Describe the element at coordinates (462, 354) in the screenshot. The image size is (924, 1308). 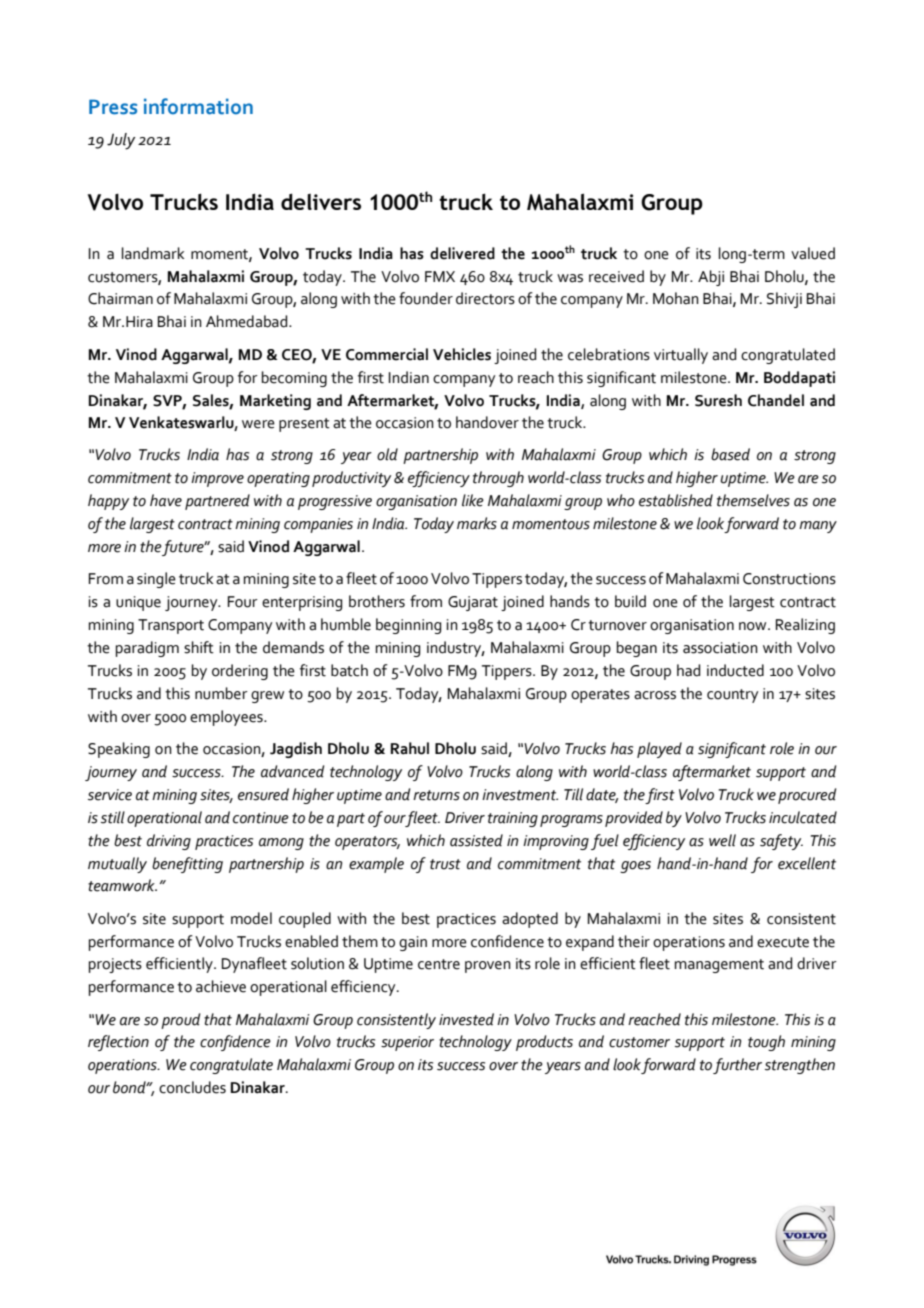
I see `Vehicles` at that location.
